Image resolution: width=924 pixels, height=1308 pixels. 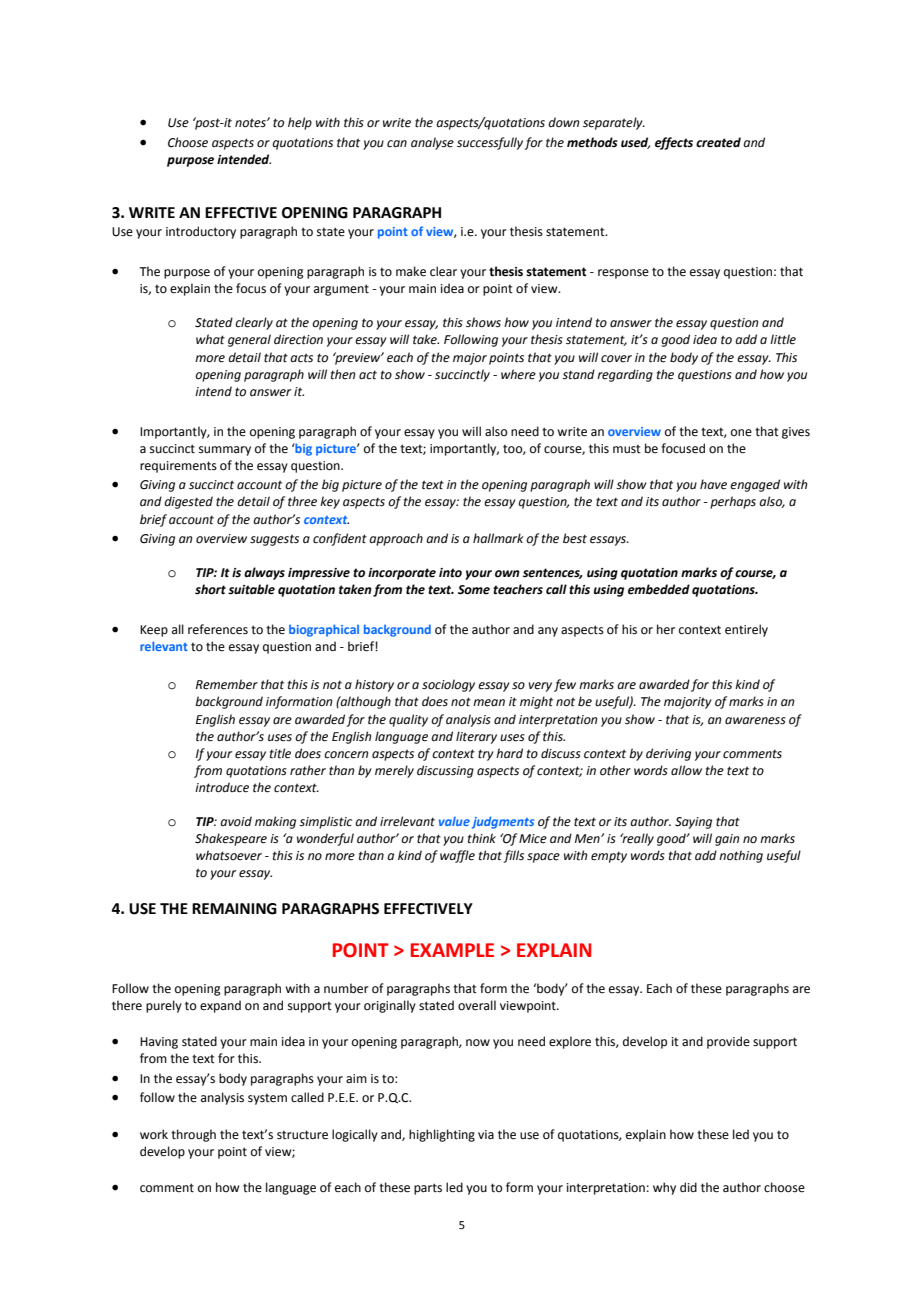 What do you see at coordinates (518, 374) in the image?
I see `where` at bounding box center [518, 374].
